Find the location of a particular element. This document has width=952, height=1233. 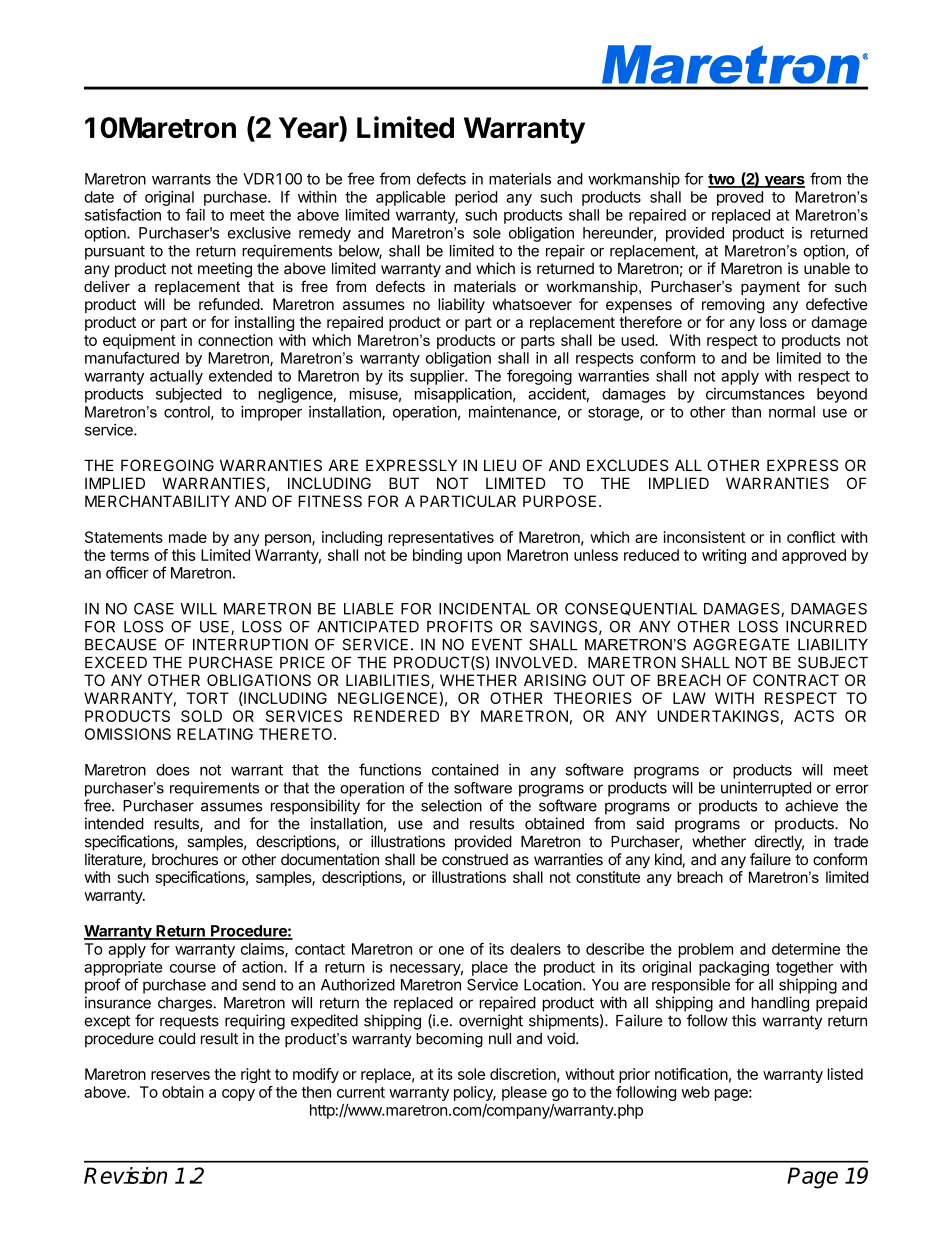

two is located at coordinates (722, 180).
